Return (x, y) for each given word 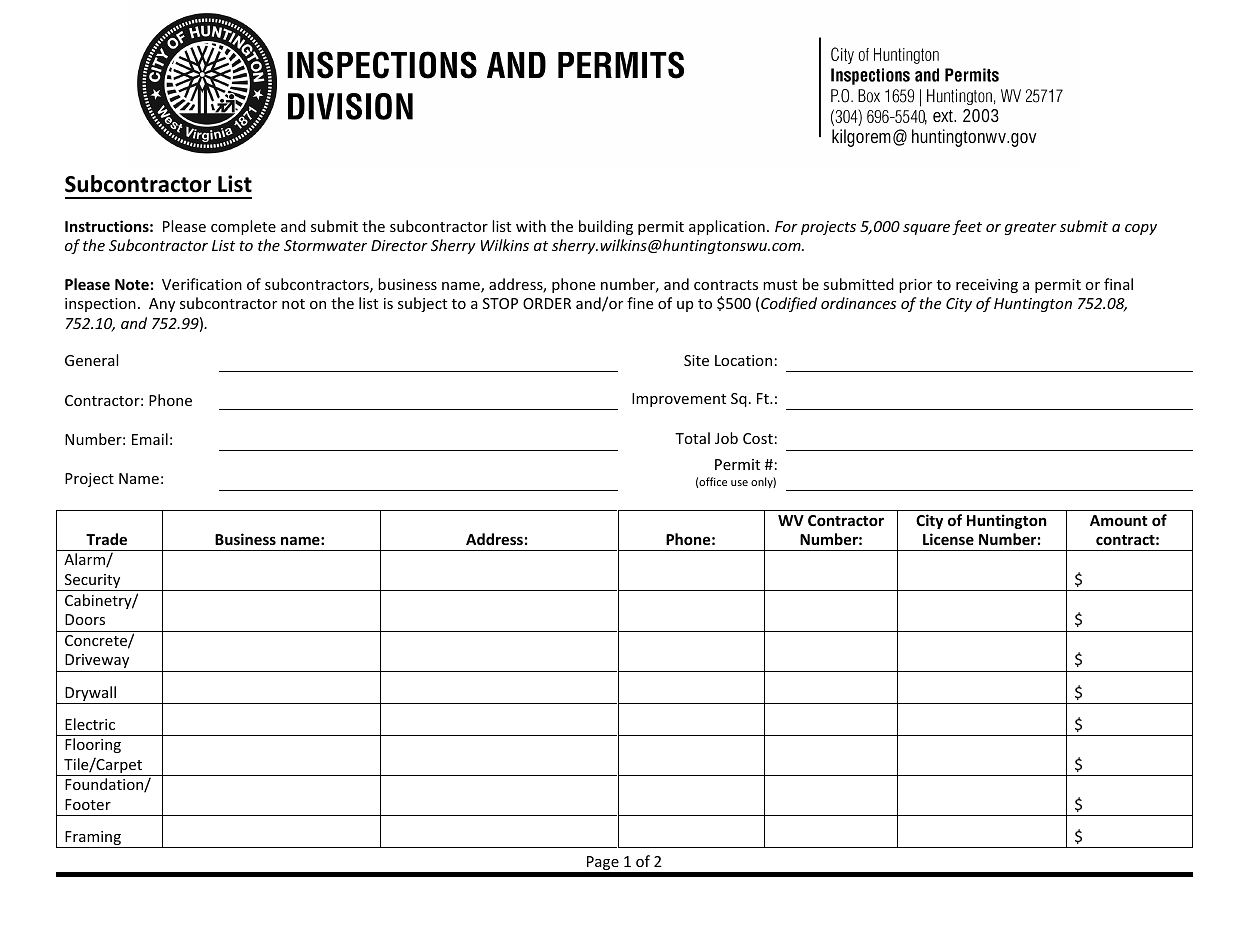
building (606, 227)
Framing (93, 839)
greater (1031, 228)
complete (243, 227)
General (91, 360)
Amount (1119, 520)
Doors (85, 619)
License (948, 539)
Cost (758, 438)
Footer (88, 804)
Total (692, 438)
